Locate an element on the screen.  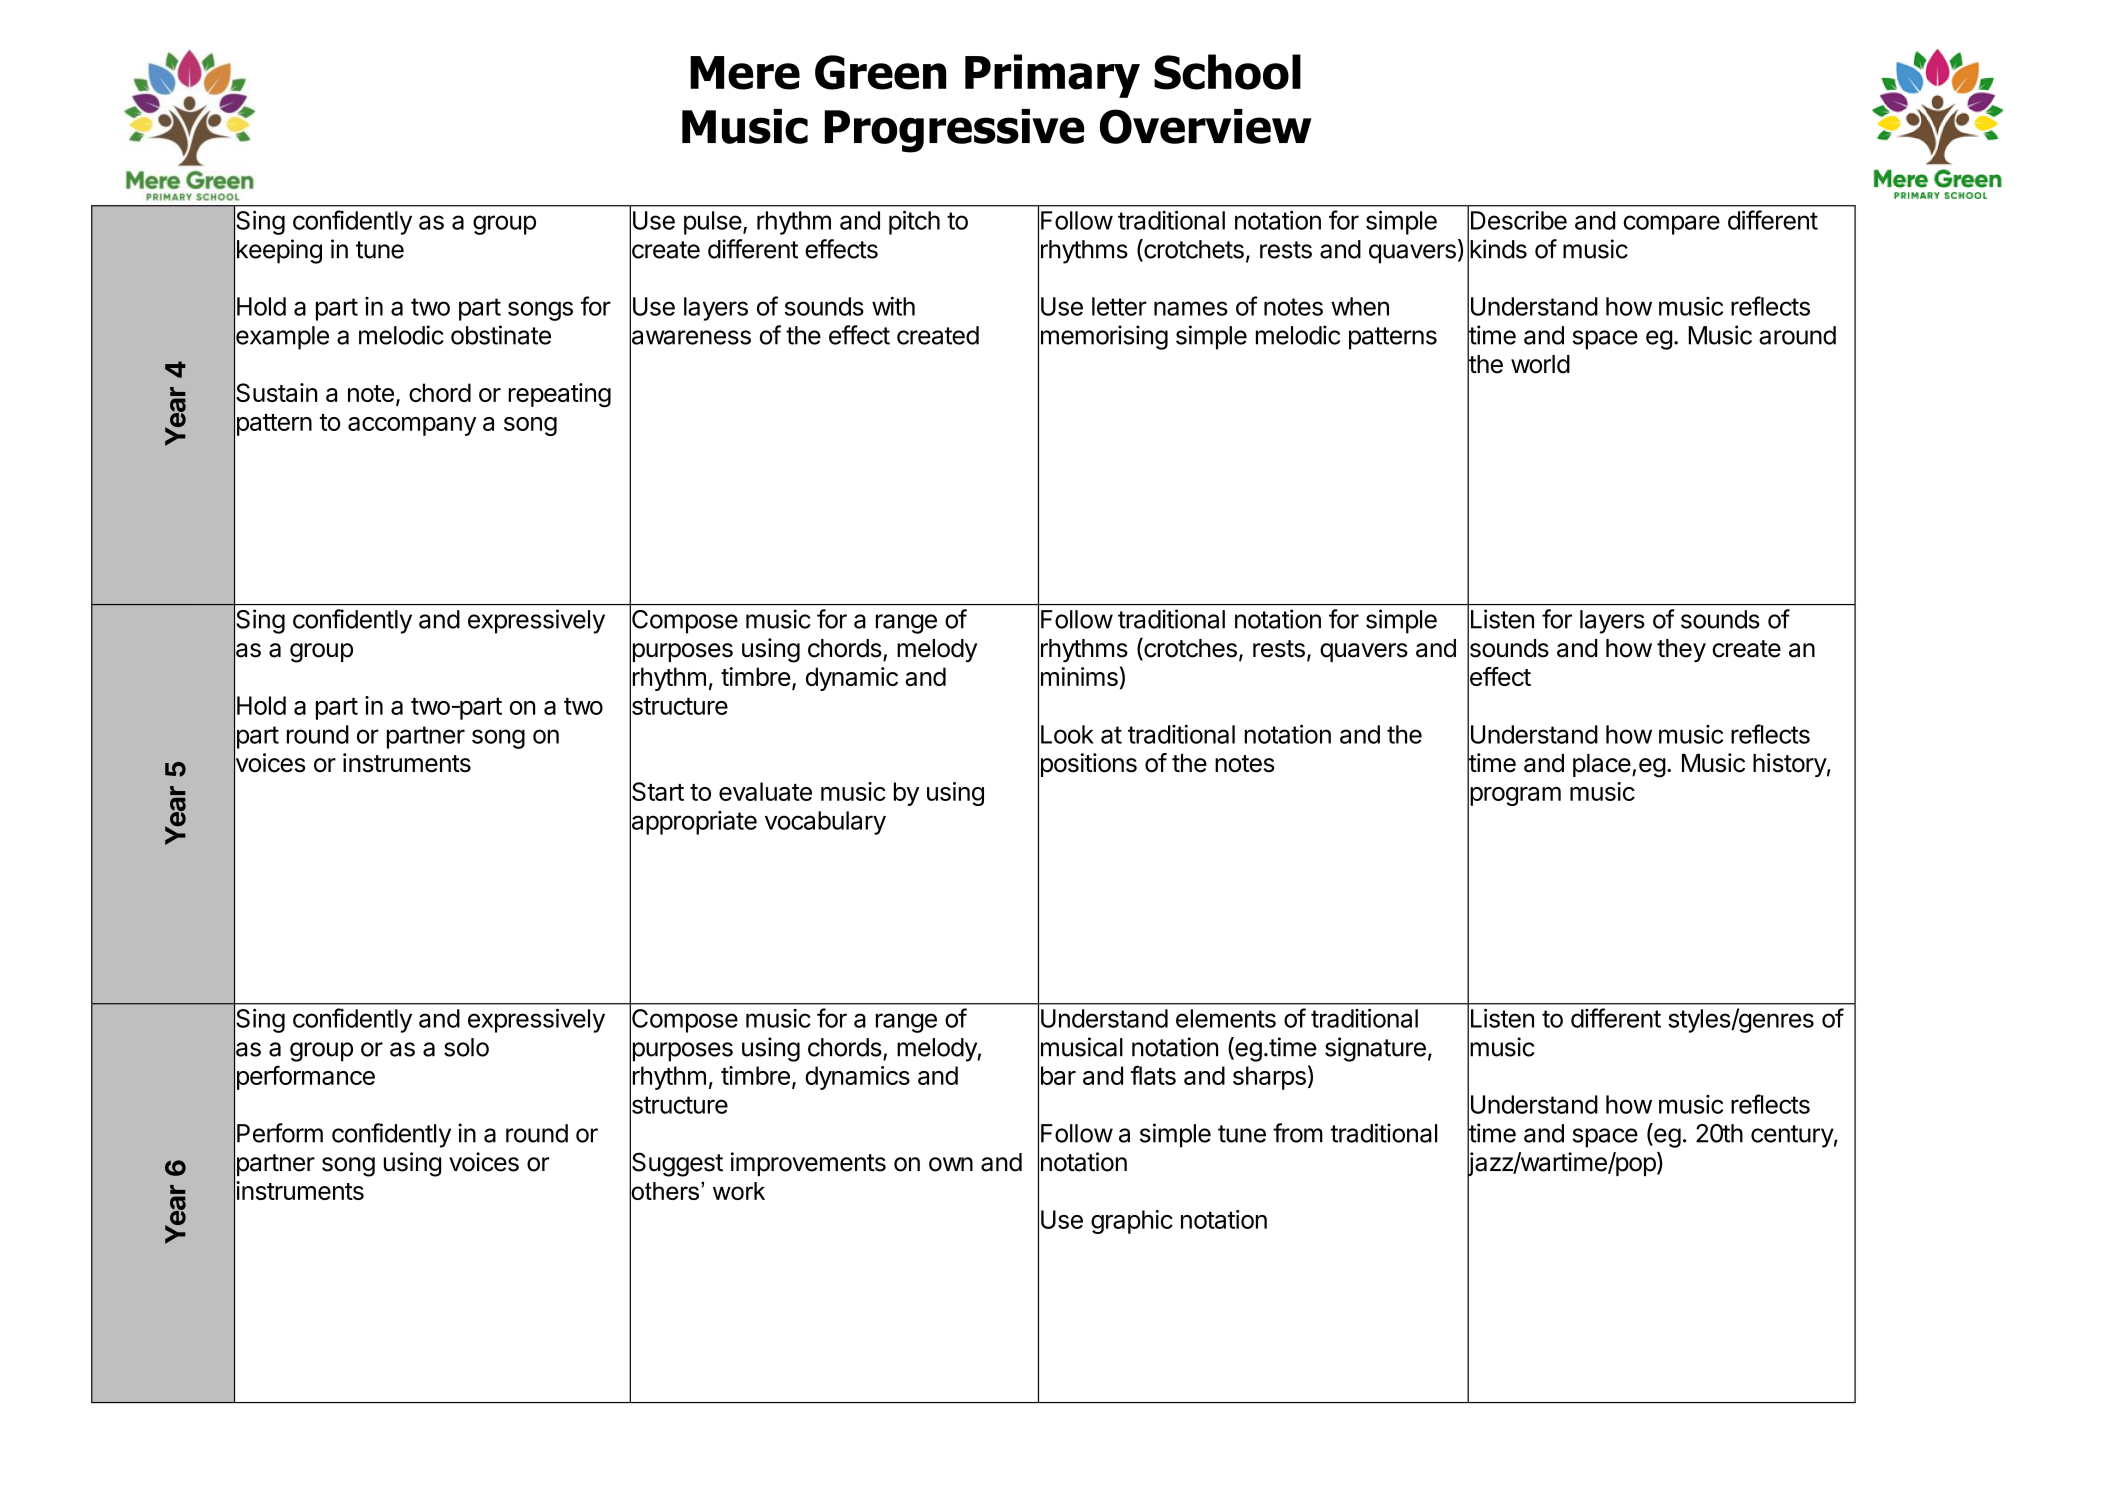
letter is located at coordinates (1119, 306).
